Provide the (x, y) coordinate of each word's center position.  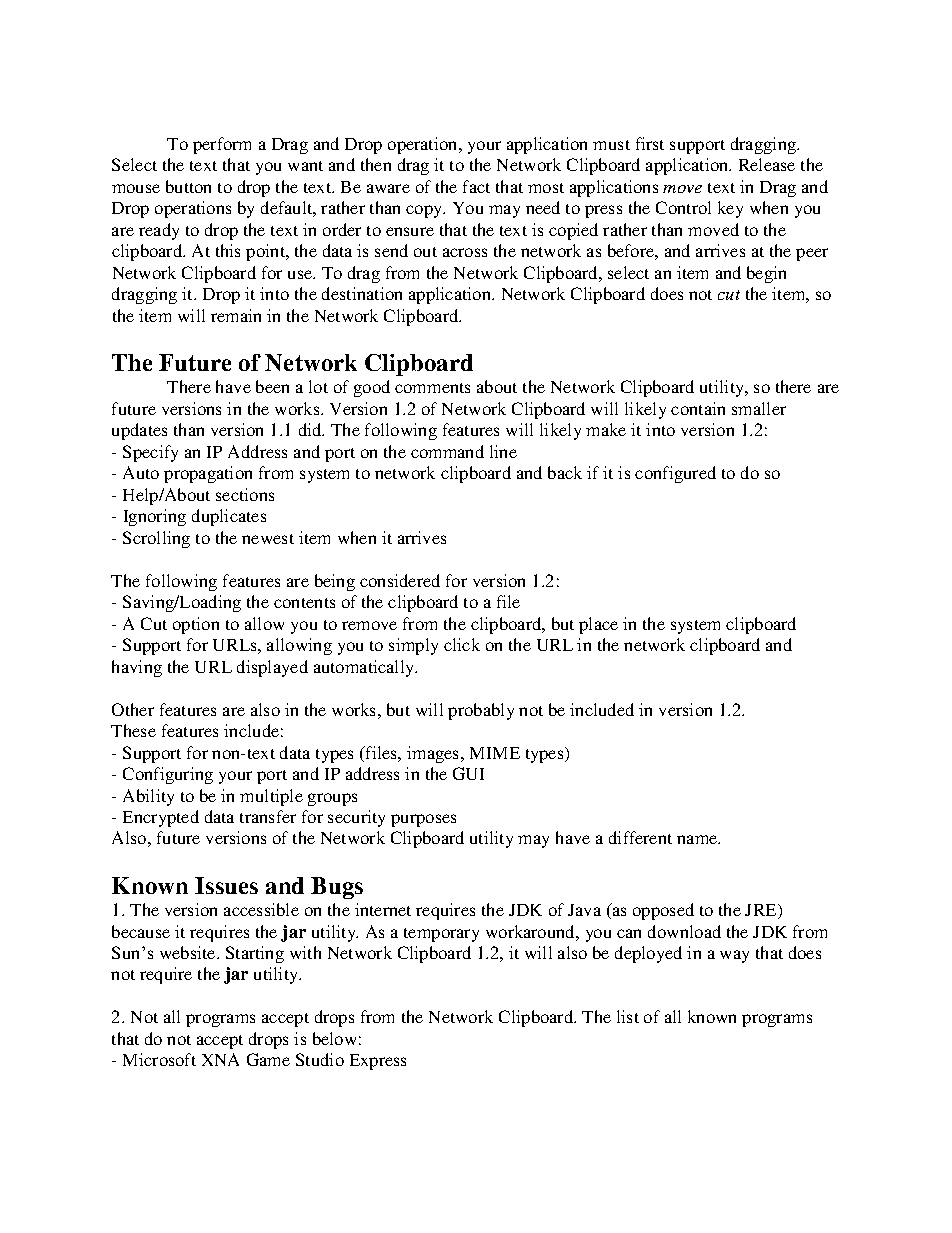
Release (767, 164)
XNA (220, 1059)
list (628, 1016)
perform (222, 145)
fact (476, 186)
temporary (441, 935)
